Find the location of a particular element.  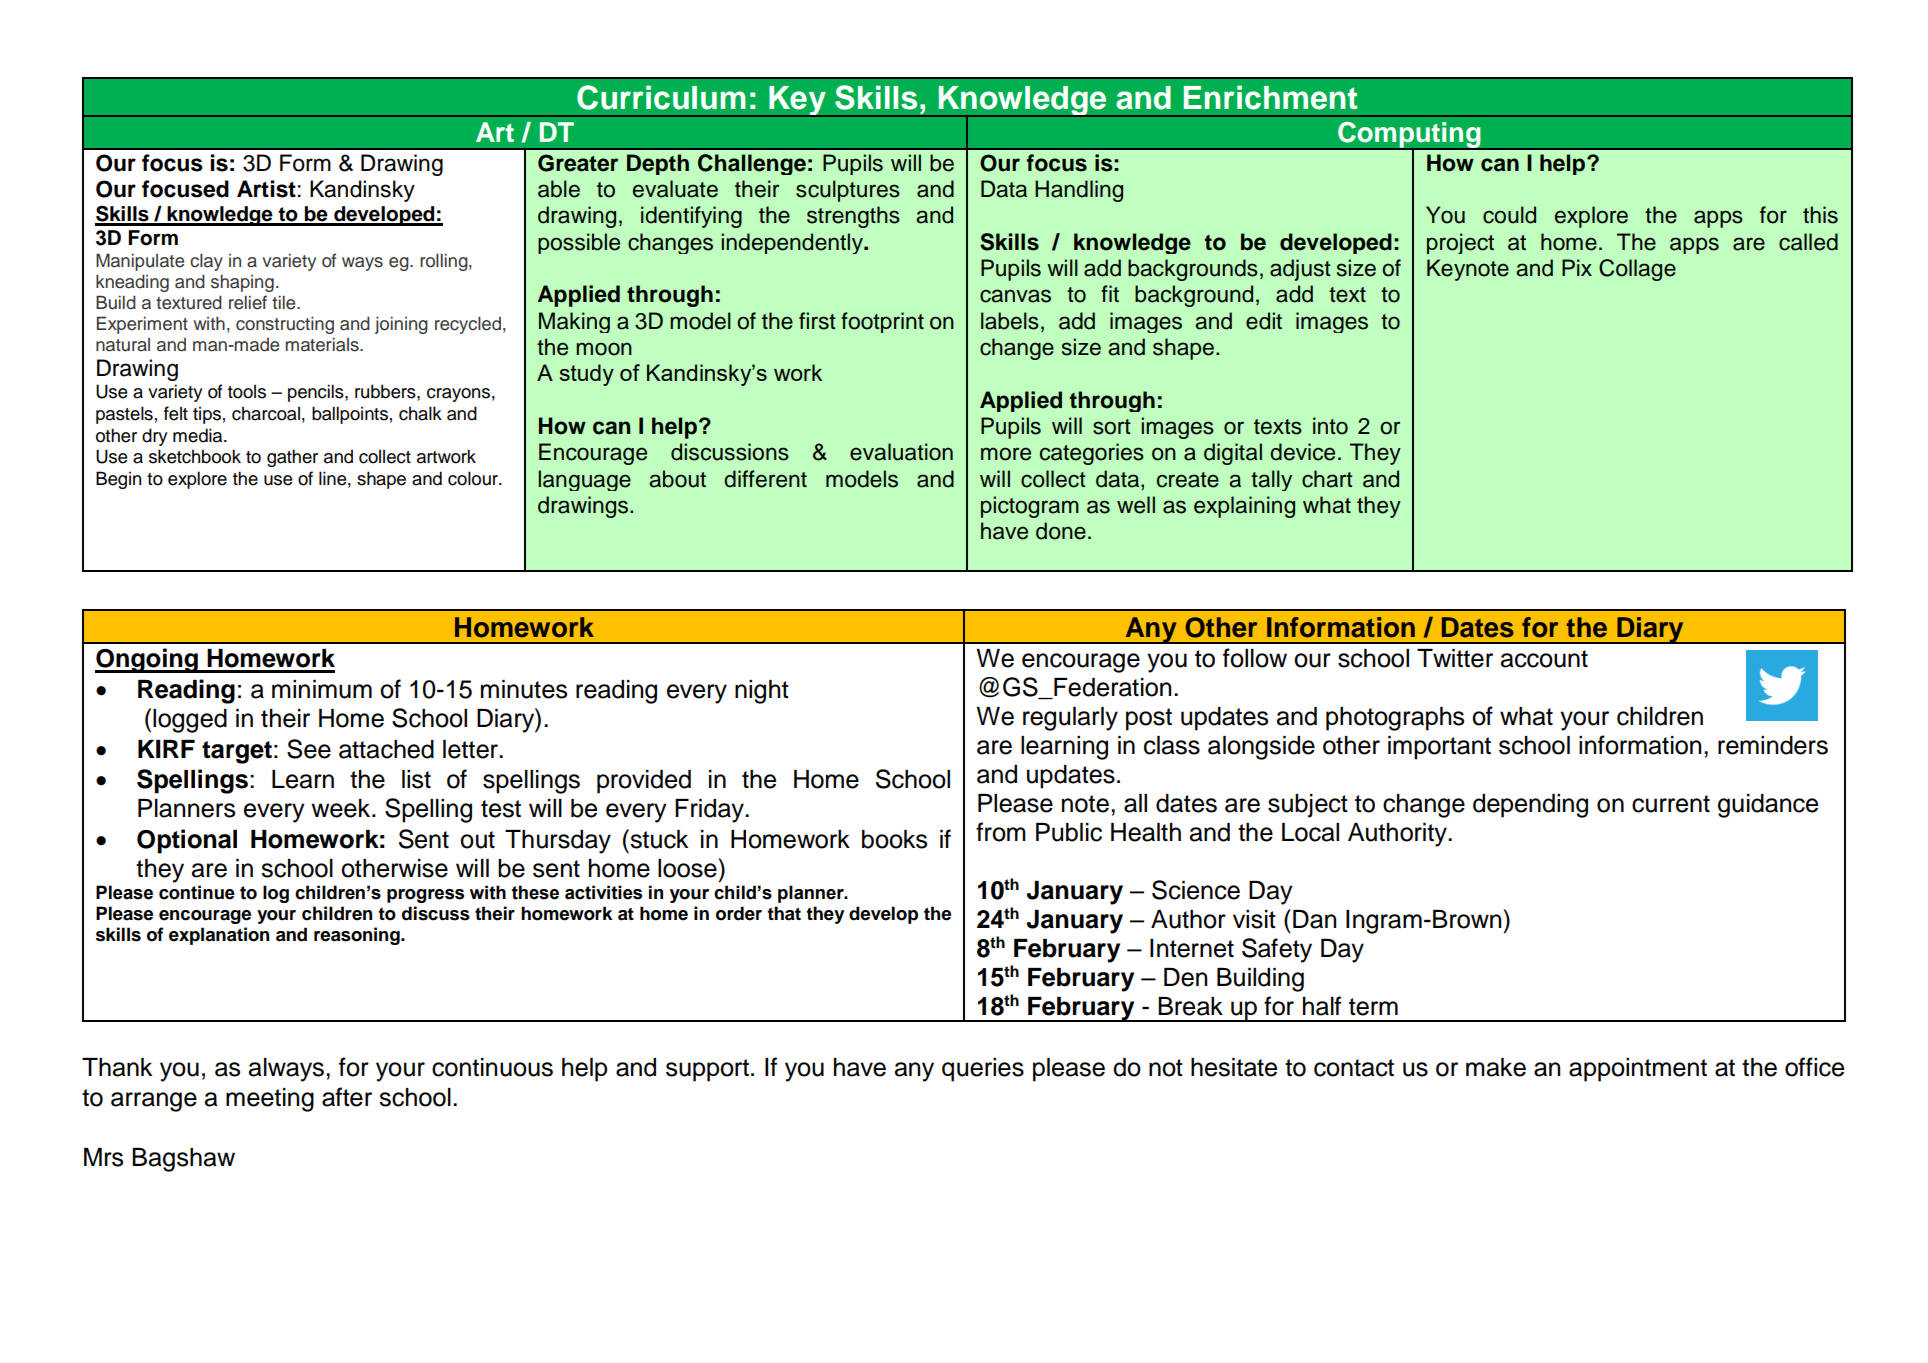

queries is located at coordinates (983, 1070).
